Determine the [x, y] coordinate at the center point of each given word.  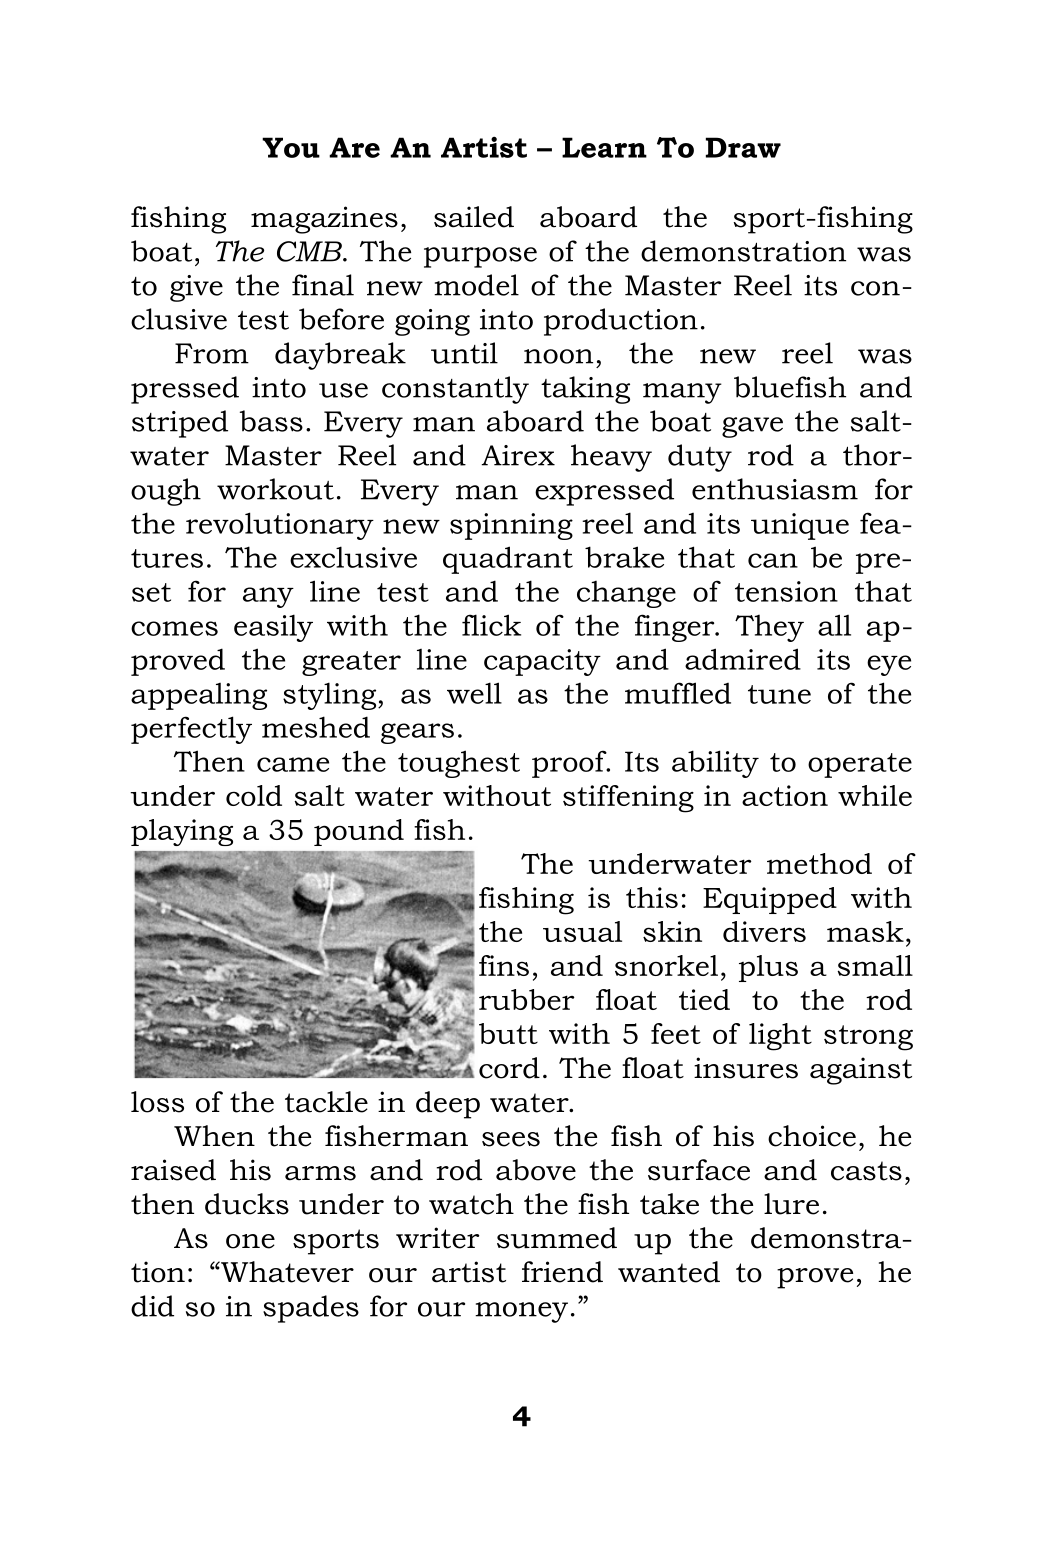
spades [311, 1309]
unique [800, 526]
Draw [743, 147]
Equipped [770, 900]
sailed [474, 217]
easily [273, 628]
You [291, 147]
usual [582, 931]
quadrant [508, 560]
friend [562, 1272]
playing [182, 832]
